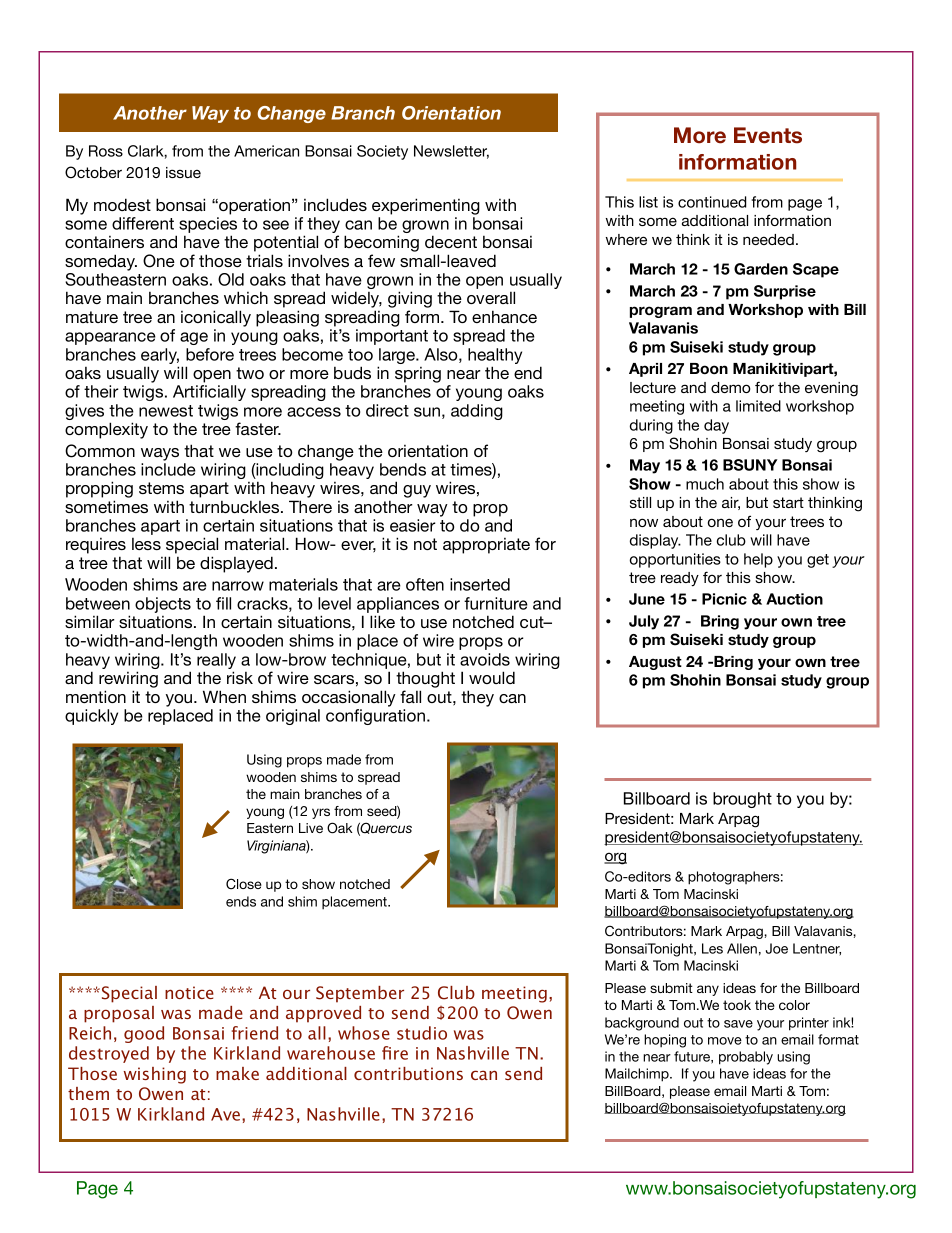 The image size is (952, 1233). Describe the element at coordinates (731, 387) in the screenshot. I see `demo` at that location.
